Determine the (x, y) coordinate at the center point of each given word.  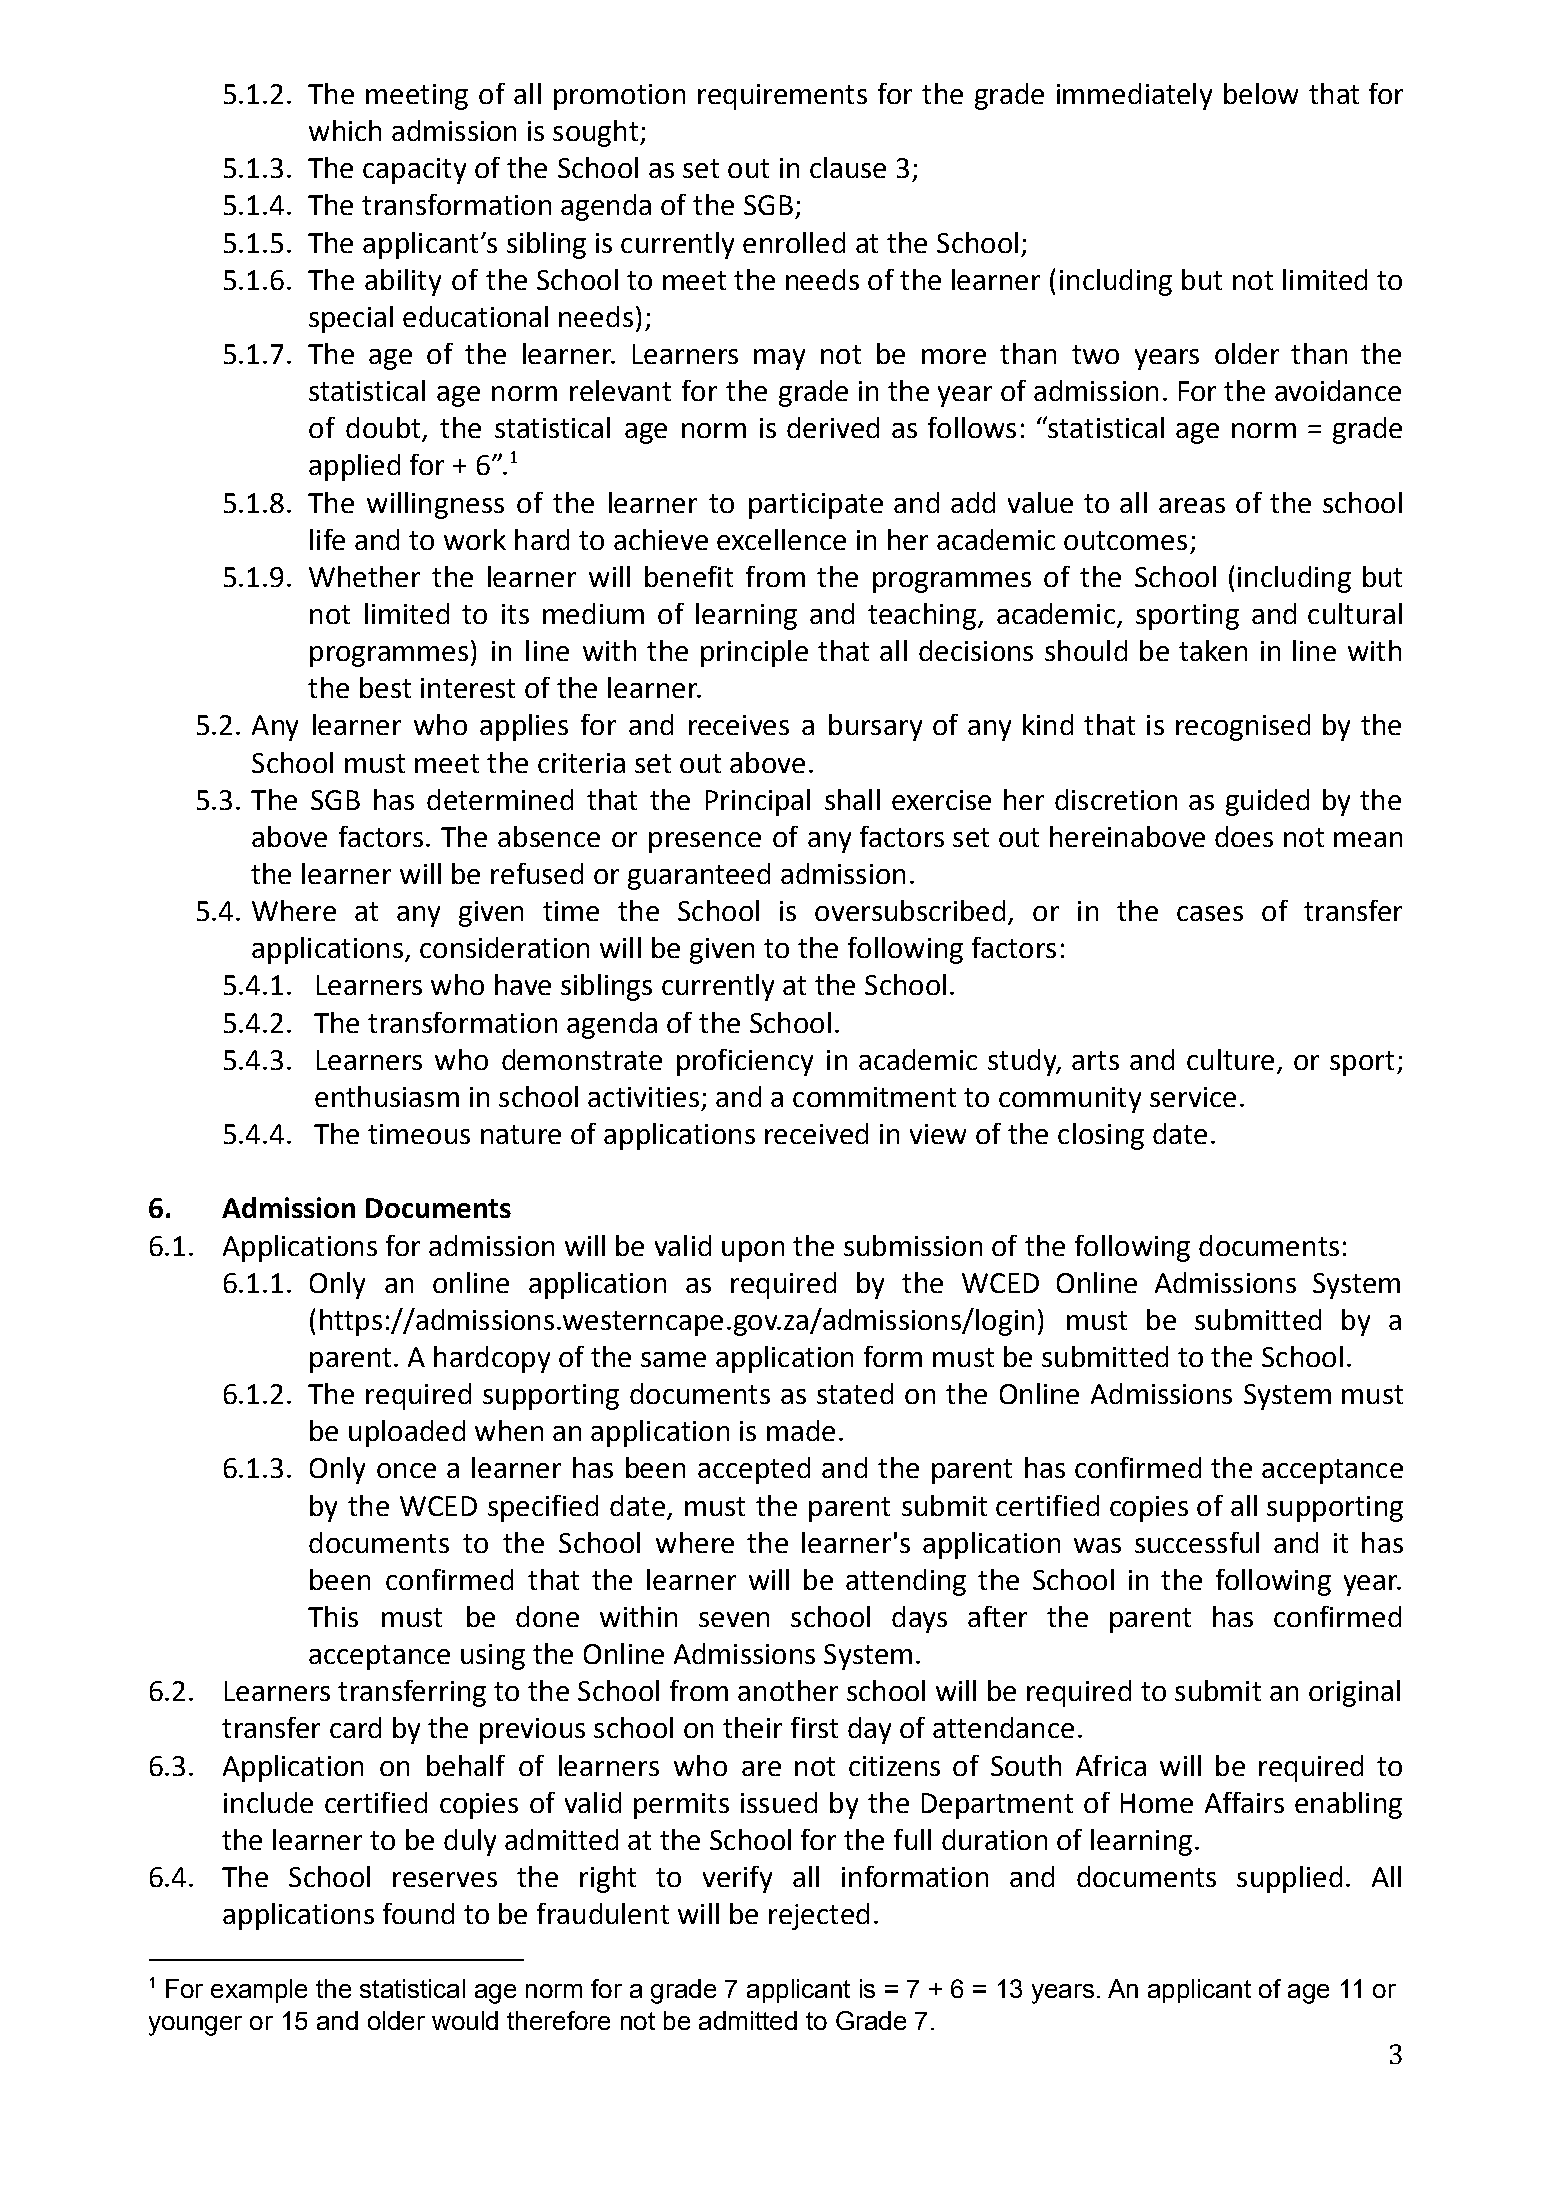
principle (754, 653)
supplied (1289, 1879)
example (259, 1991)
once (406, 1470)
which (345, 130)
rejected (819, 1916)
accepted (754, 1470)
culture (1230, 1059)
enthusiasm (387, 1096)
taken (1213, 650)
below (1261, 93)
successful (1197, 1542)
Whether (364, 576)
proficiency (745, 1062)
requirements (782, 97)
